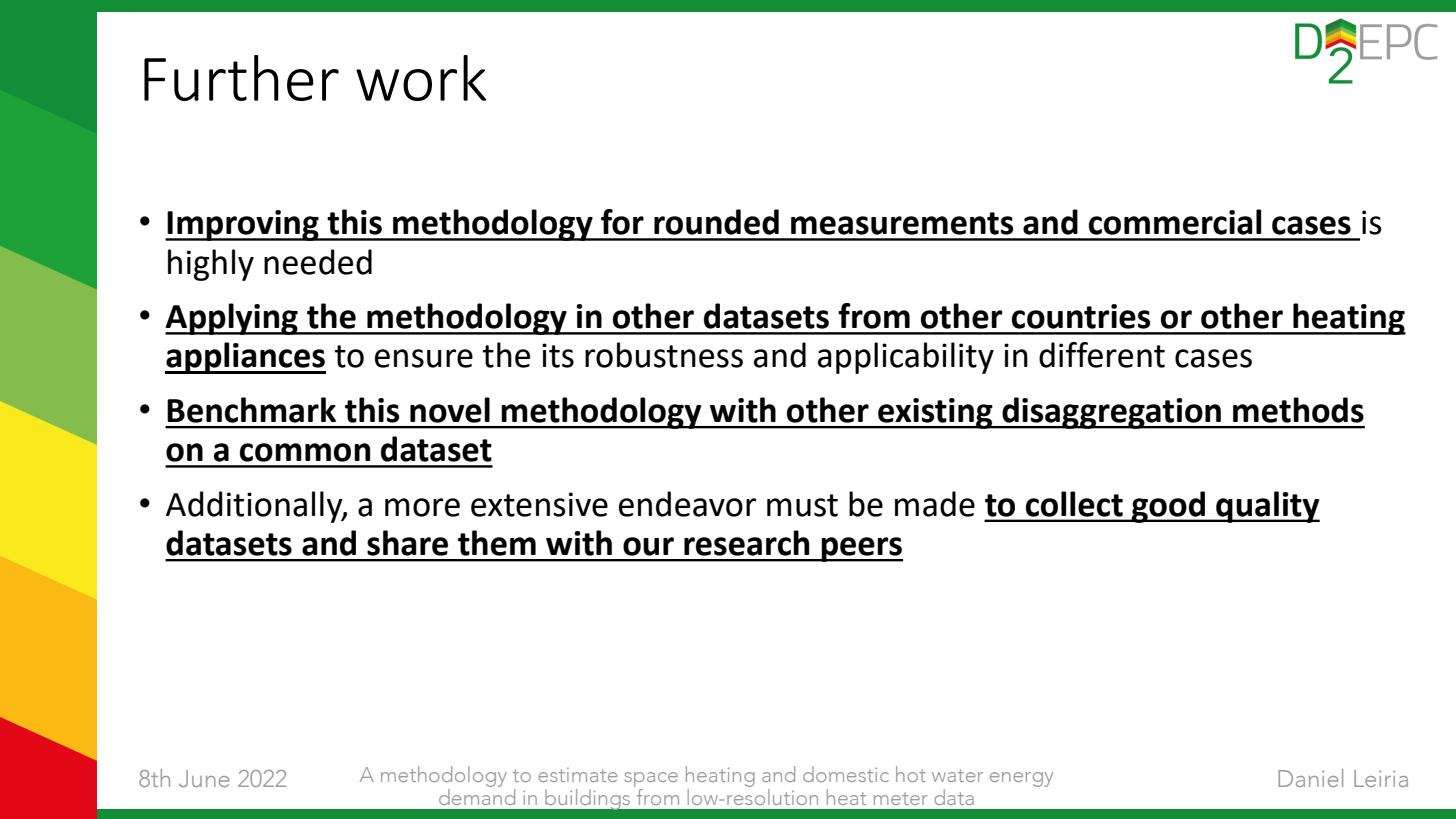 The width and height of the screenshot is (1456, 819). I want to click on work, so click(421, 78).
